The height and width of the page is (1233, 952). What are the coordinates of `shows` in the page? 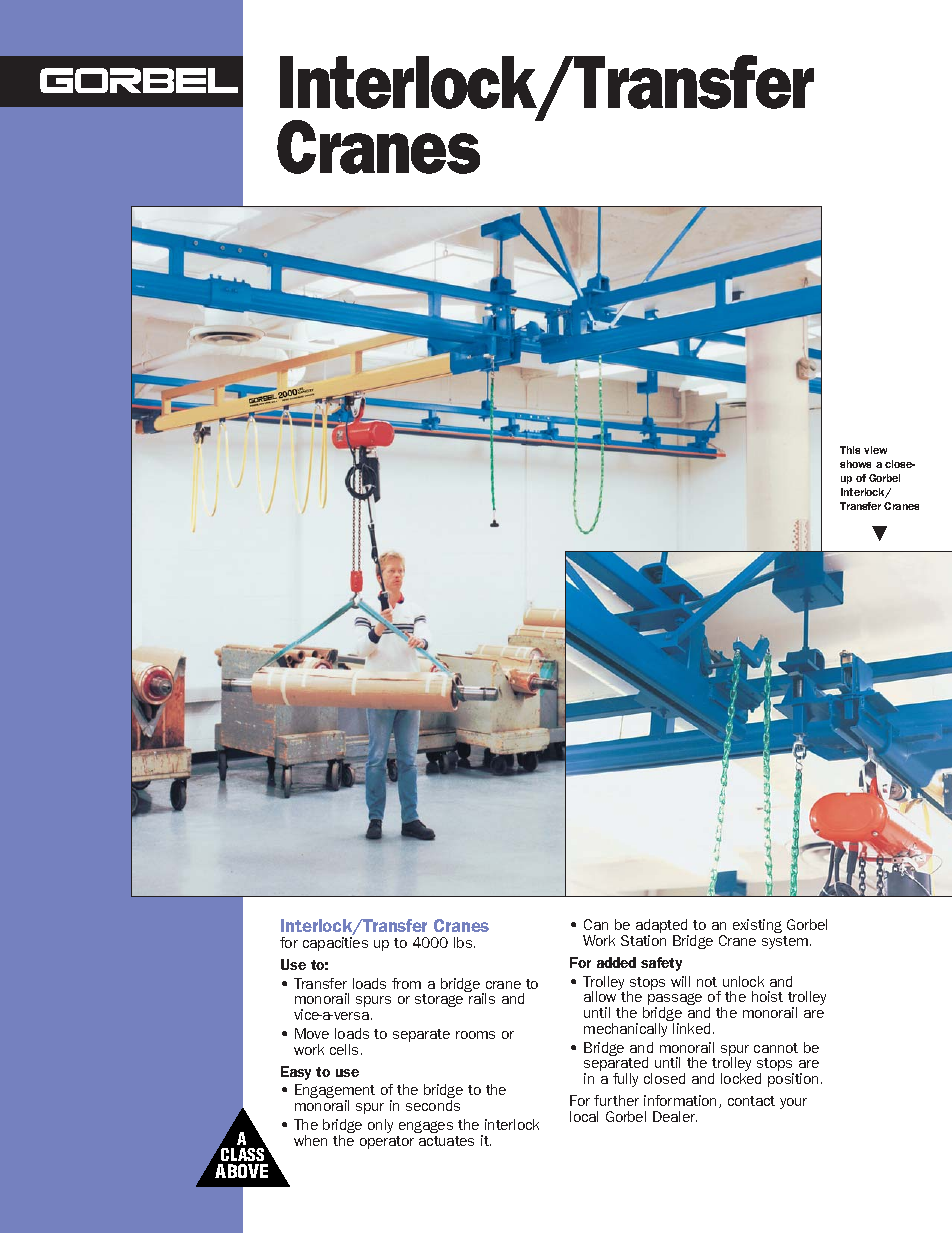 It's located at (855, 464).
